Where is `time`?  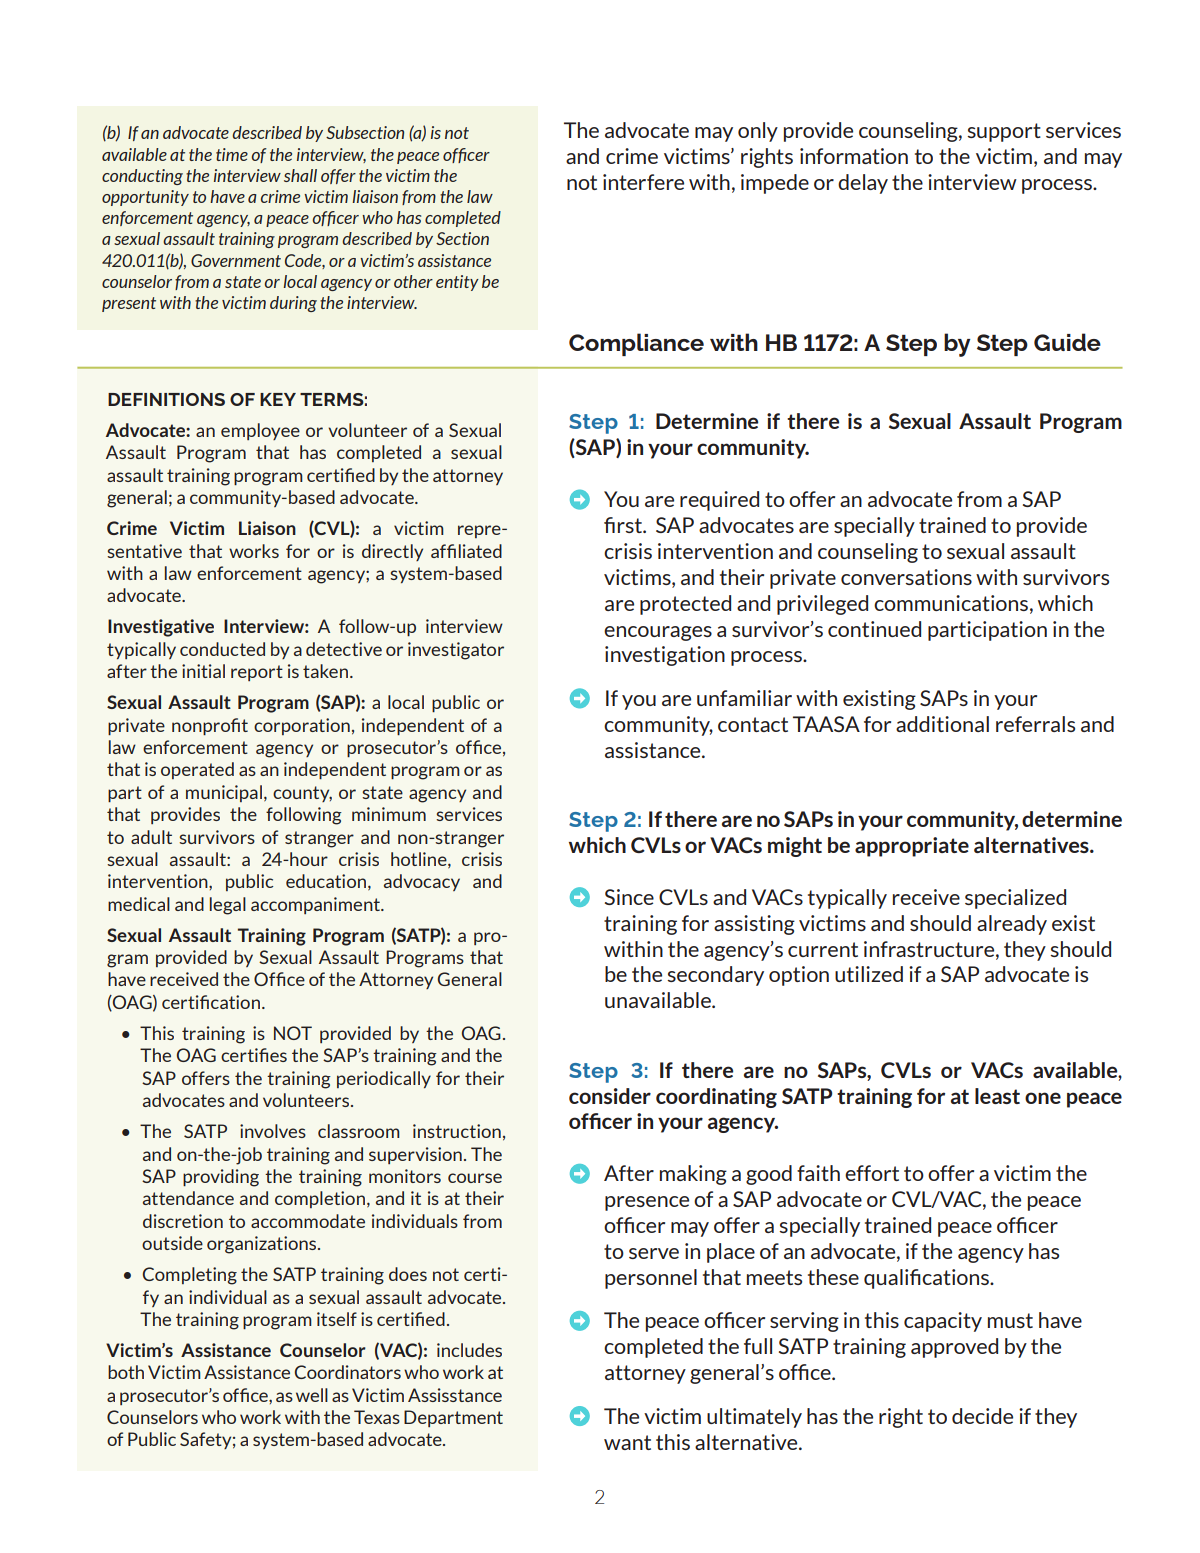
time is located at coordinates (232, 154).
